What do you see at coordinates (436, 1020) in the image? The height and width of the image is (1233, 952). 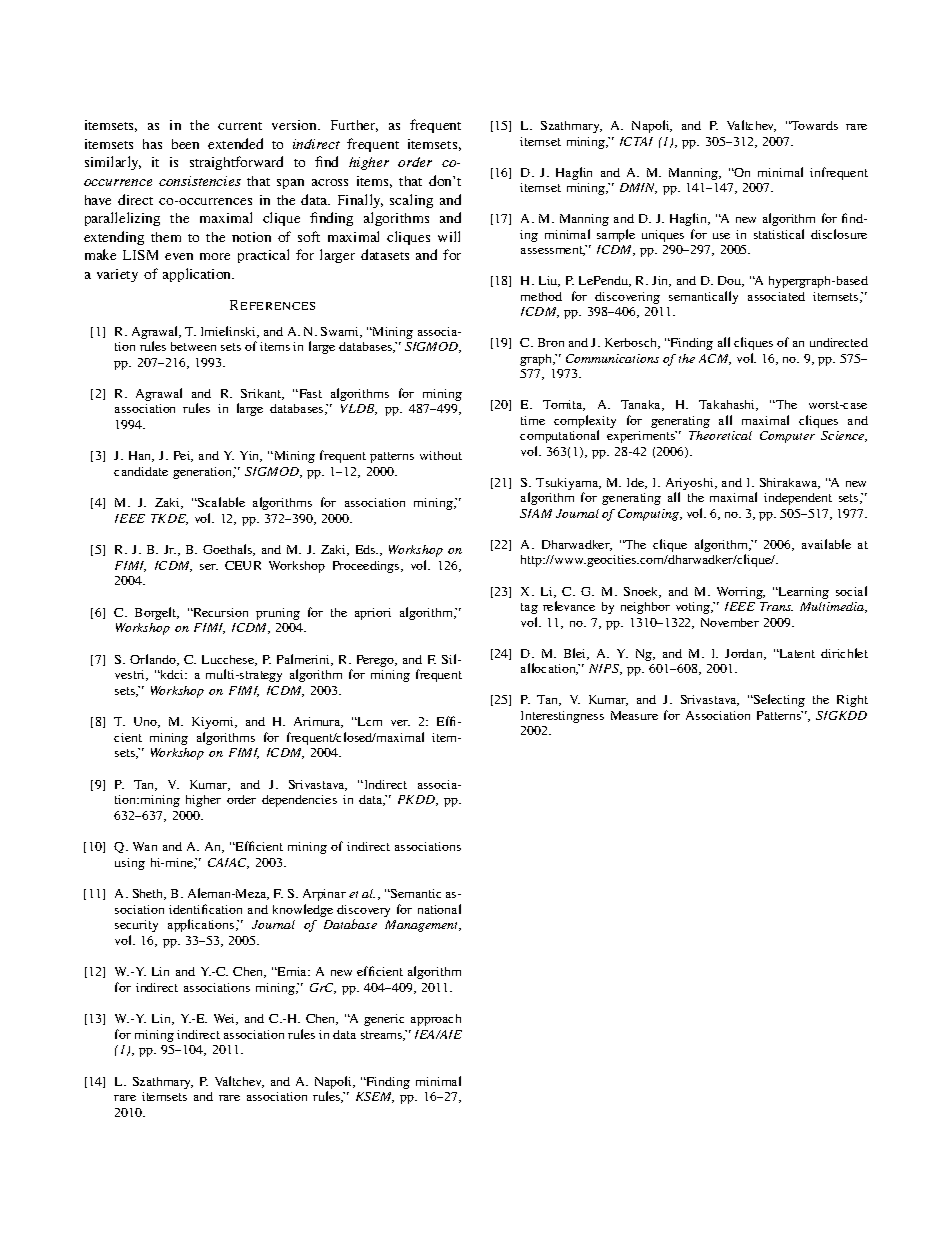 I see `approach` at bounding box center [436, 1020].
